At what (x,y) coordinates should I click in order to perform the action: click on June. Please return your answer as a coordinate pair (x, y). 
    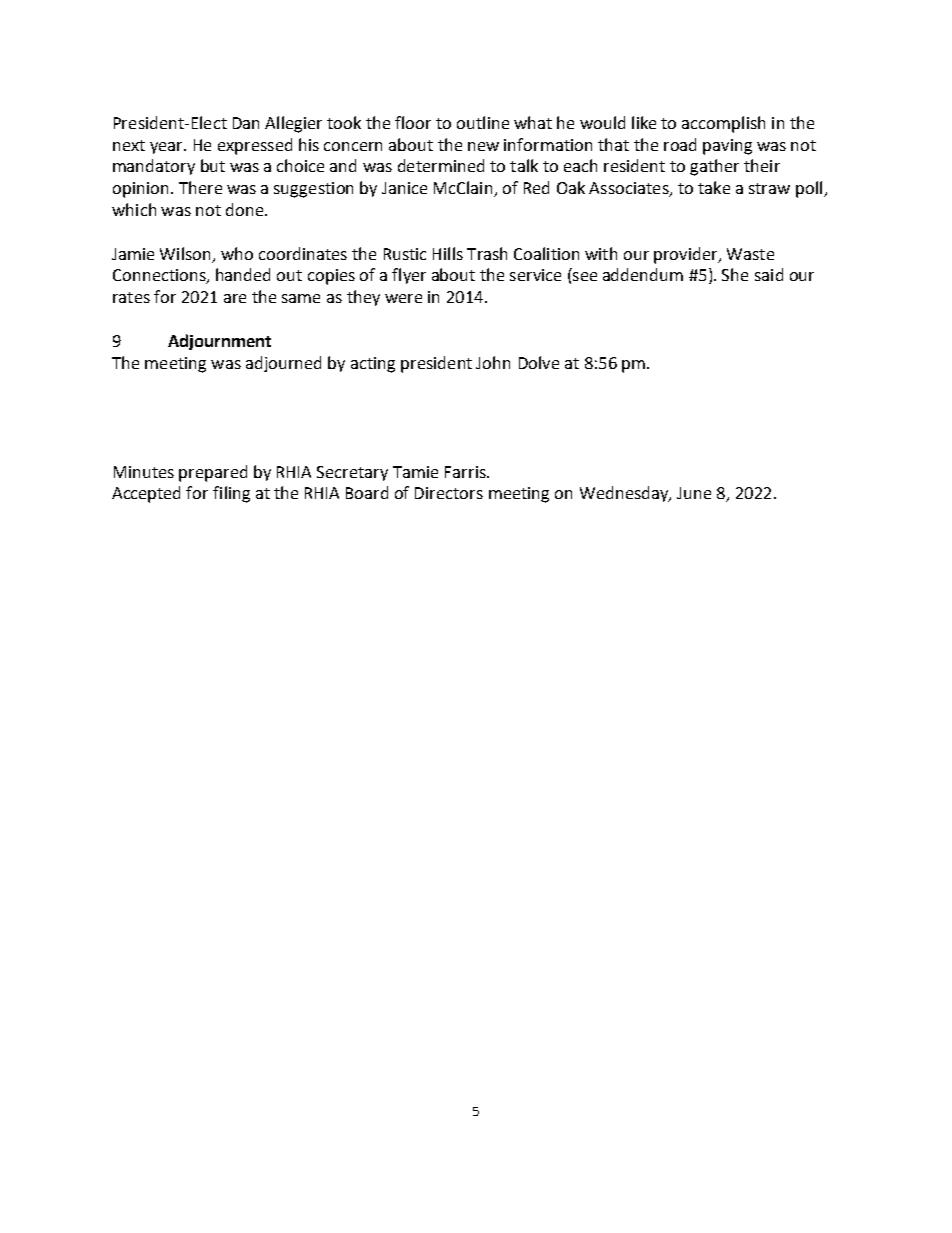
    Looking at the image, I should click on (694, 493).
